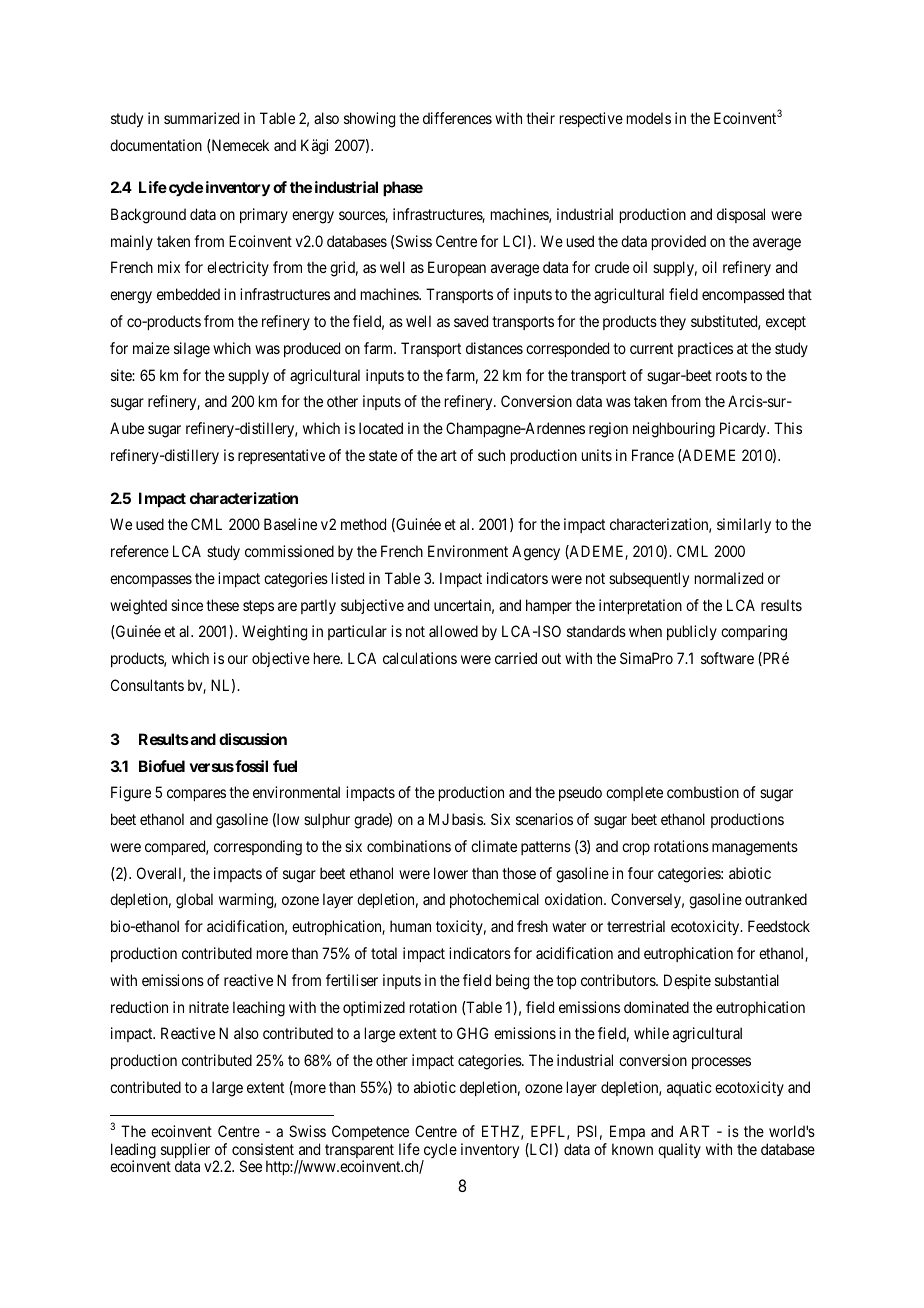 The height and width of the page is (1308, 924). I want to click on calculations, so click(420, 658).
